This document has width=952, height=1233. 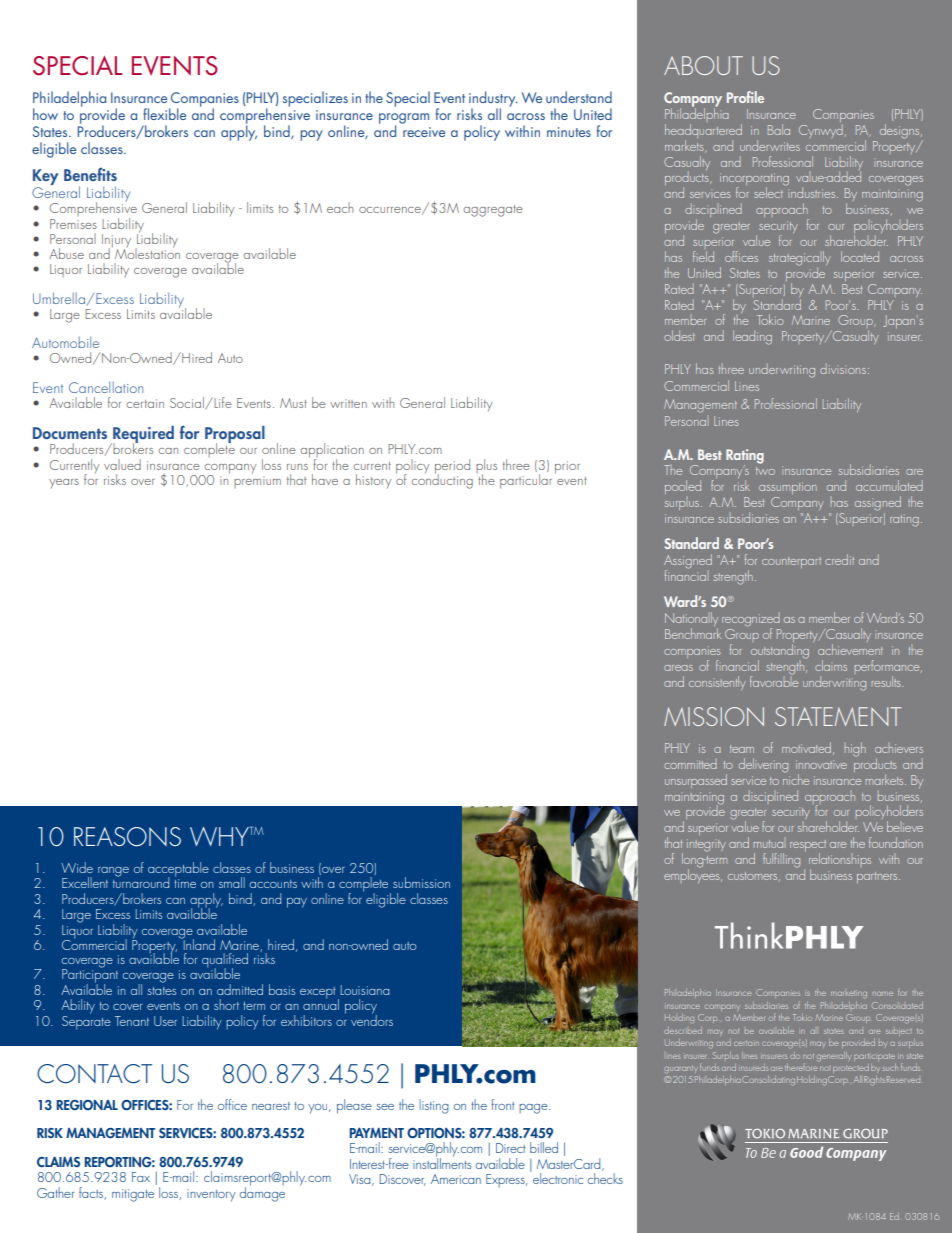 What do you see at coordinates (456, 1179) in the document?
I see `American` at bounding box center [456, 1179].
